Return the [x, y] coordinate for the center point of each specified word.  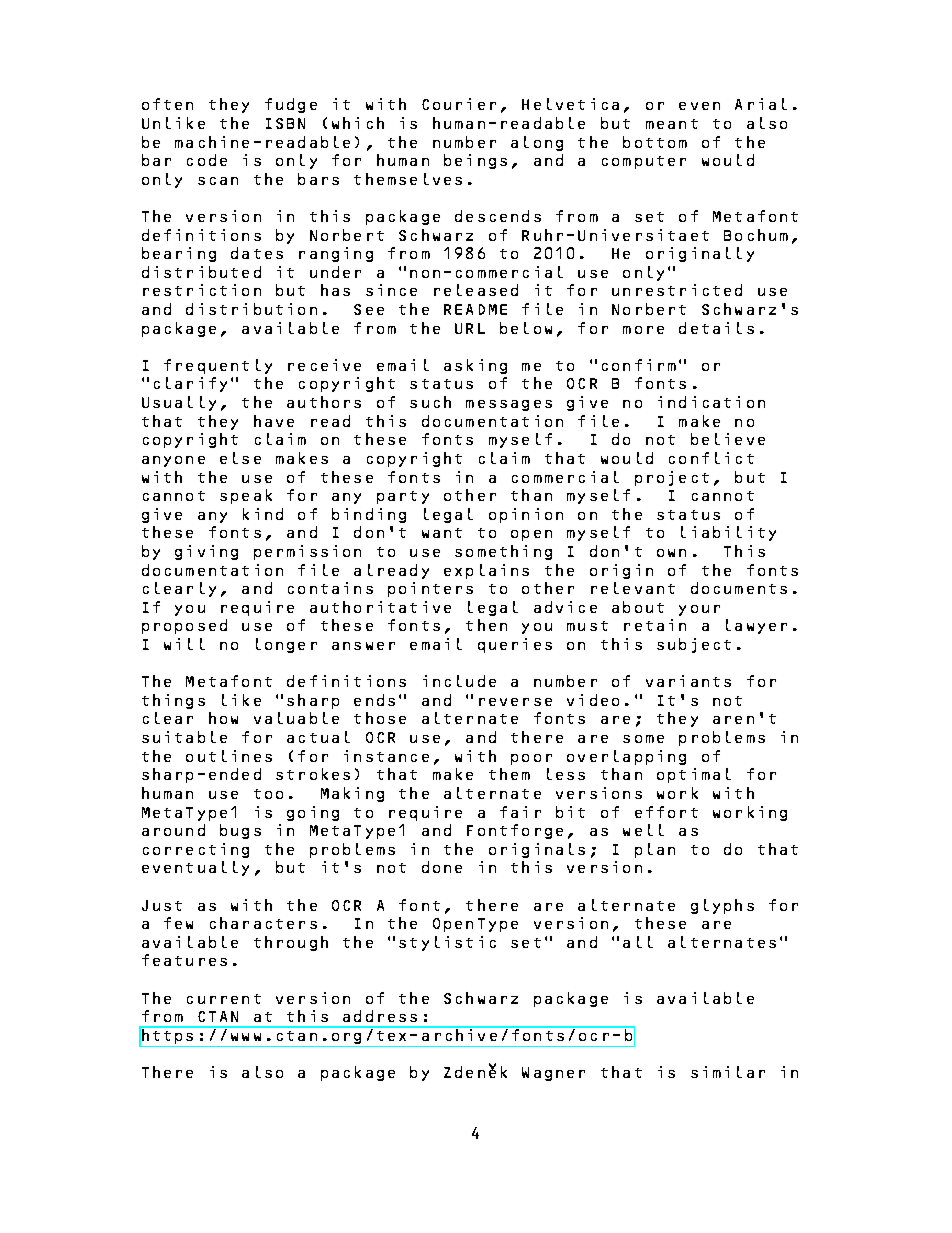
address [380, 1016]
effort [666, 812]
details [716, 328]
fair [520, 812]
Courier [459, 104]
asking [475, 366]
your [699, 610]
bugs [240, 831]
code [207, 160]
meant [672, 124]
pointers [430, 589]
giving [206, 552]
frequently [218, 366]
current [224, 999]
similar [728, 1072]
